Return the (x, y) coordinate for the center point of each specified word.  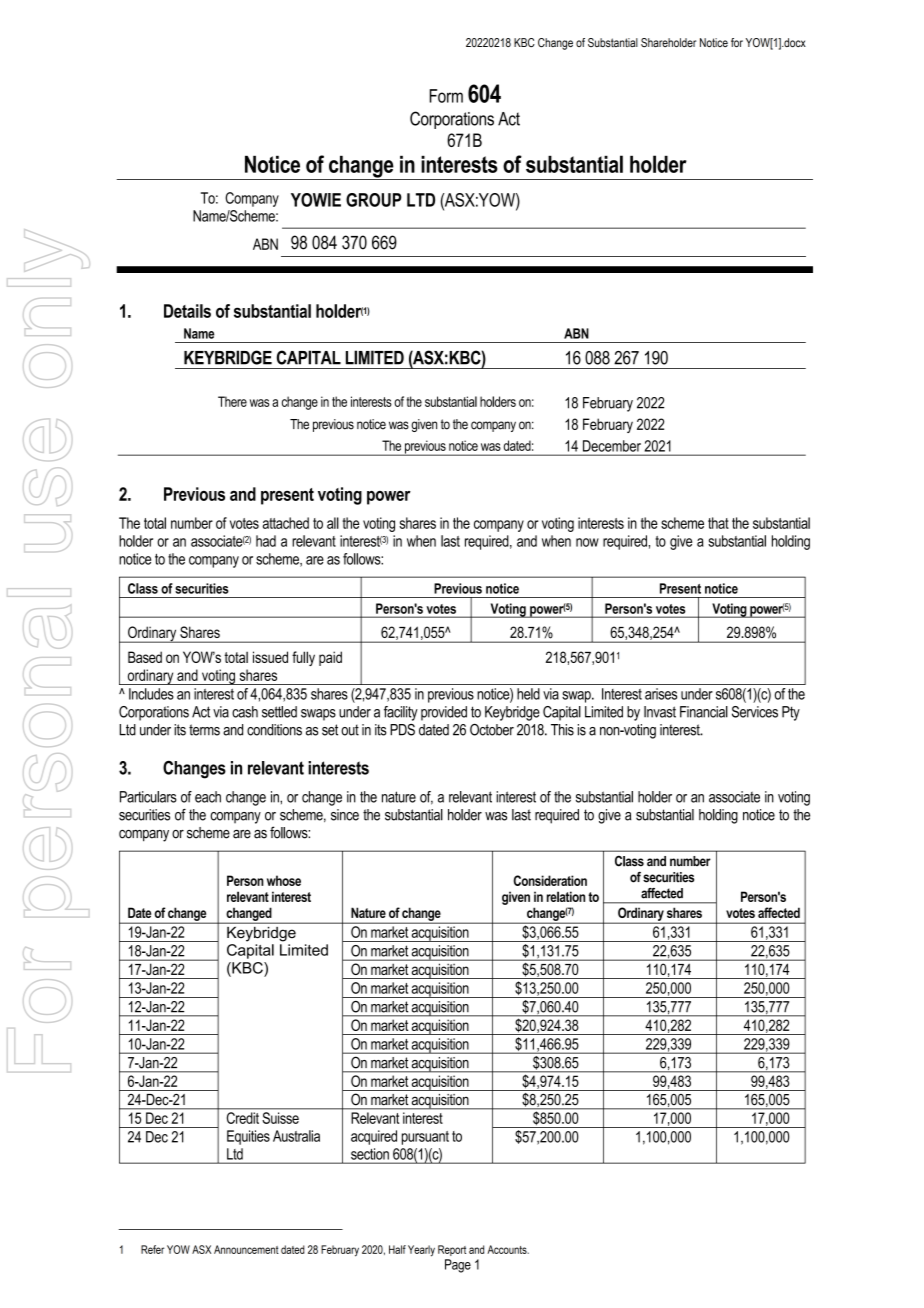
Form (446, 96)
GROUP (374, 200)
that (718, 523)
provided (444, 713)
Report (452, 1250)
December (612, 446)
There (232, 401)
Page (458, 1266)
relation (566, 896)
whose (284, 880)
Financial (704, 712)
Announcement (246, 1249)
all (333, 523)
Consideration (550, 880)
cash (245, 712)
